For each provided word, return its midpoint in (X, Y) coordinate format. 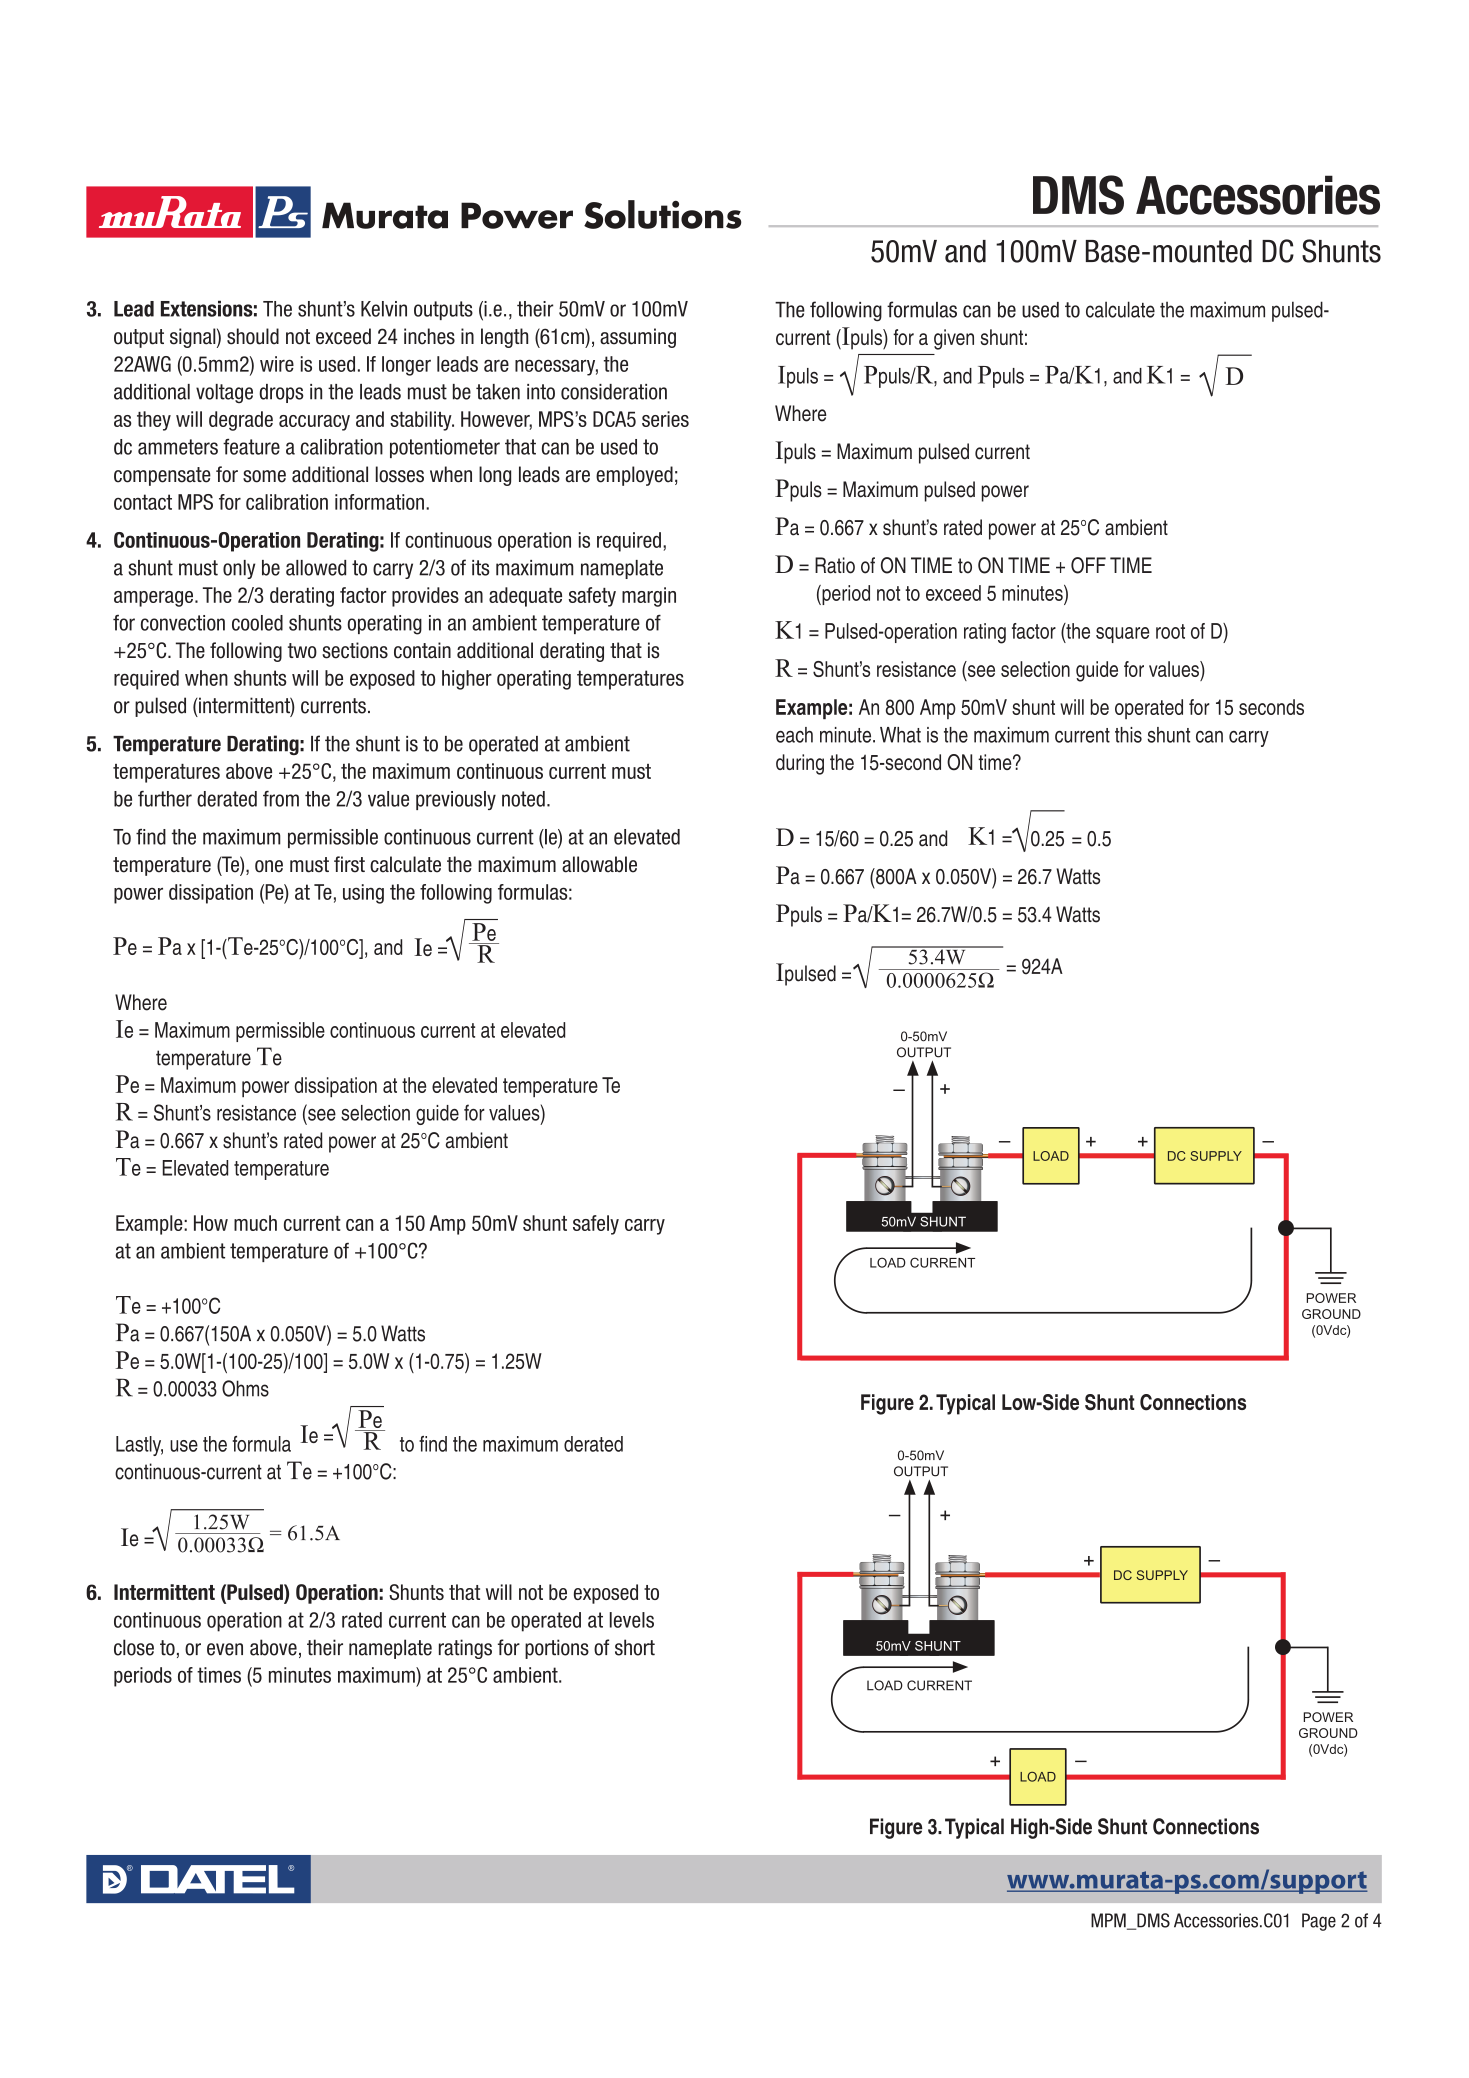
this (1128, 735)
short (635, 1647)
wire (277, 364)
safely (596, 1225)
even (225, 1649)
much (255, 1223)
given (954, 339)
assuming (638, 338)
